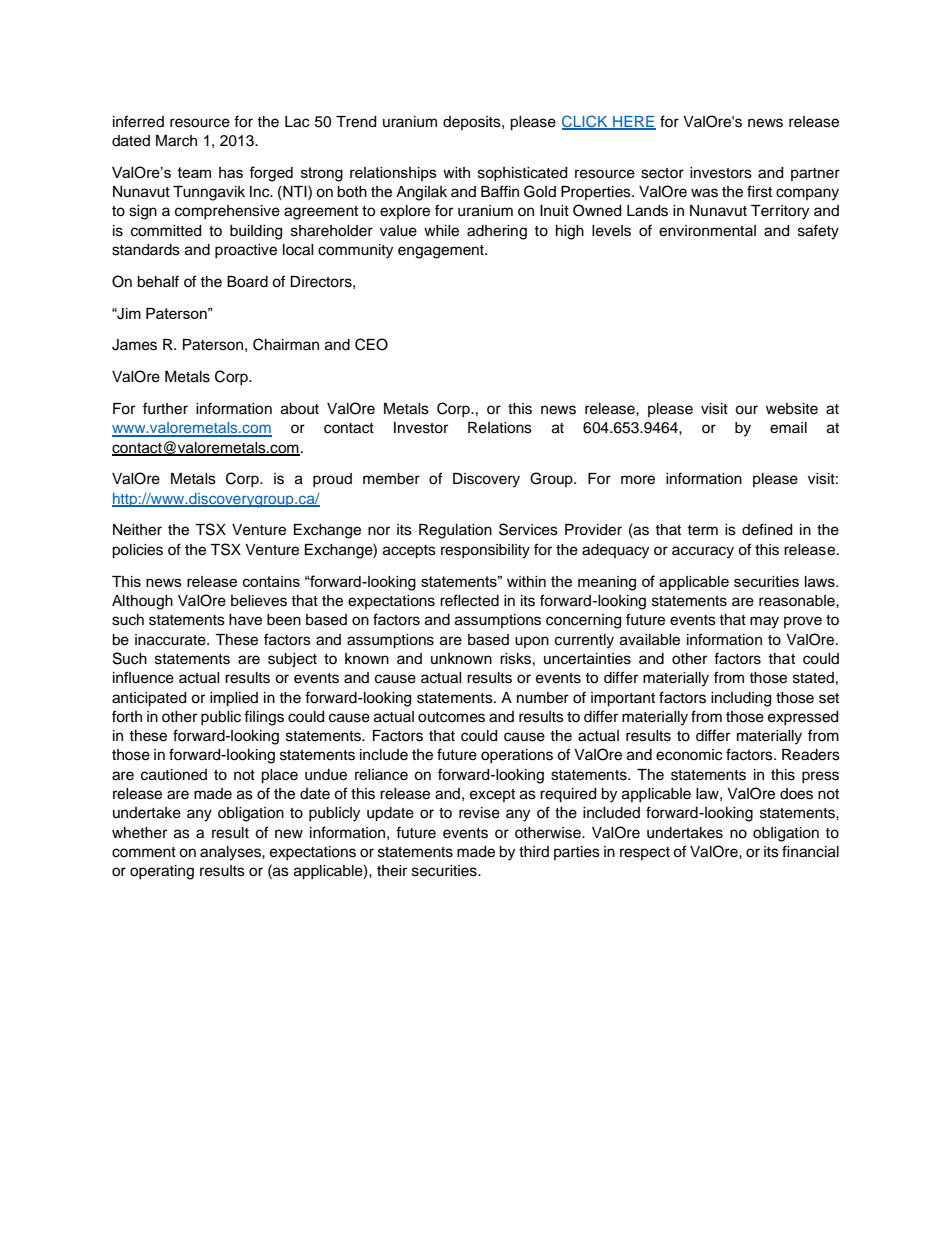 The height and width of the image is (1233, 952). Describe the element at coordinates (534, 851) in the image. I see `third` at that location.
